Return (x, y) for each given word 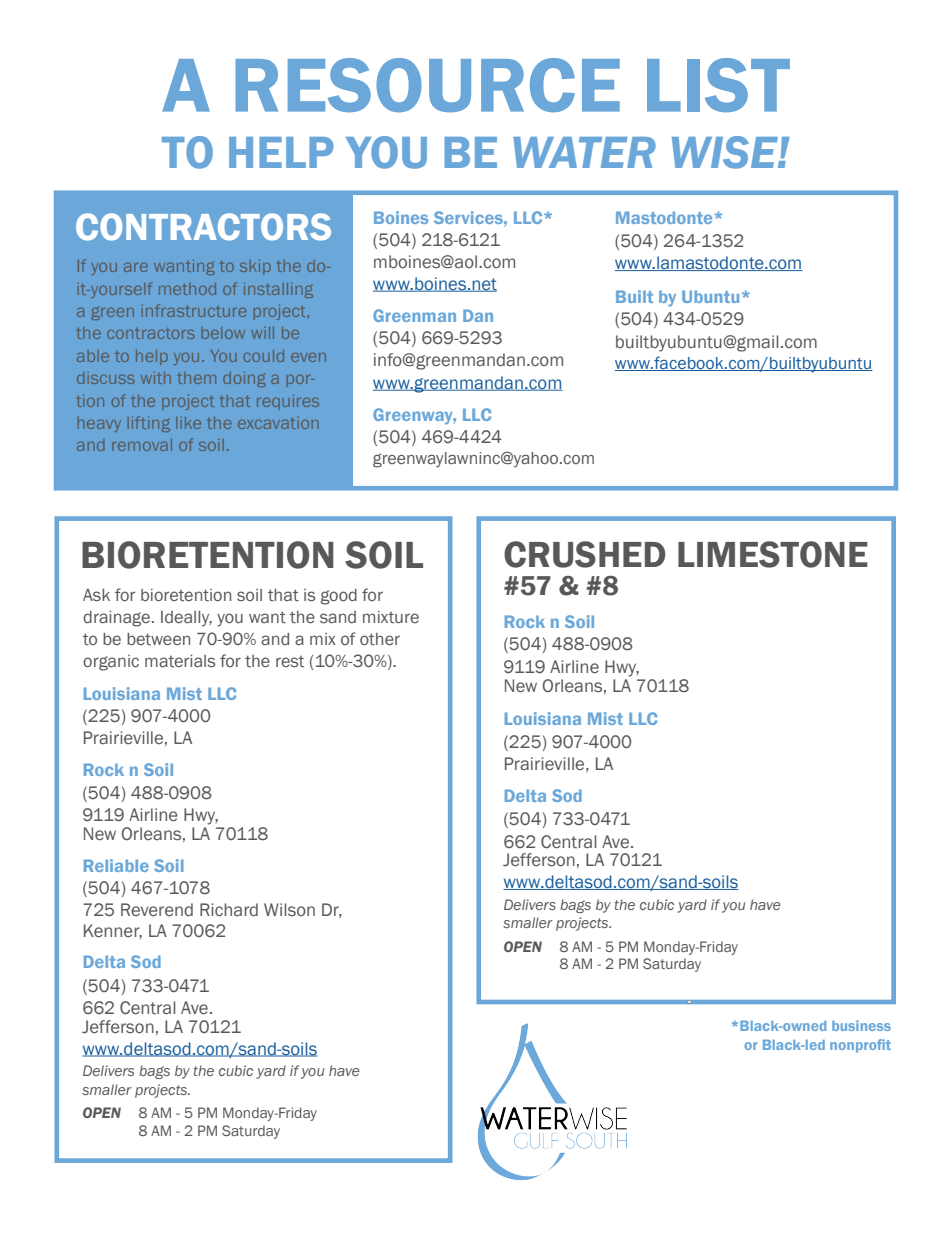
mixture (391, 617)
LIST (718, 85)
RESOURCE (428, 85)
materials (180, 661)
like (188, 423)
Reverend (157, 910)
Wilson (289, 910)
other (380, 639)
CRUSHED (585, 554)
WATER (584, 152)
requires (288, 402)
